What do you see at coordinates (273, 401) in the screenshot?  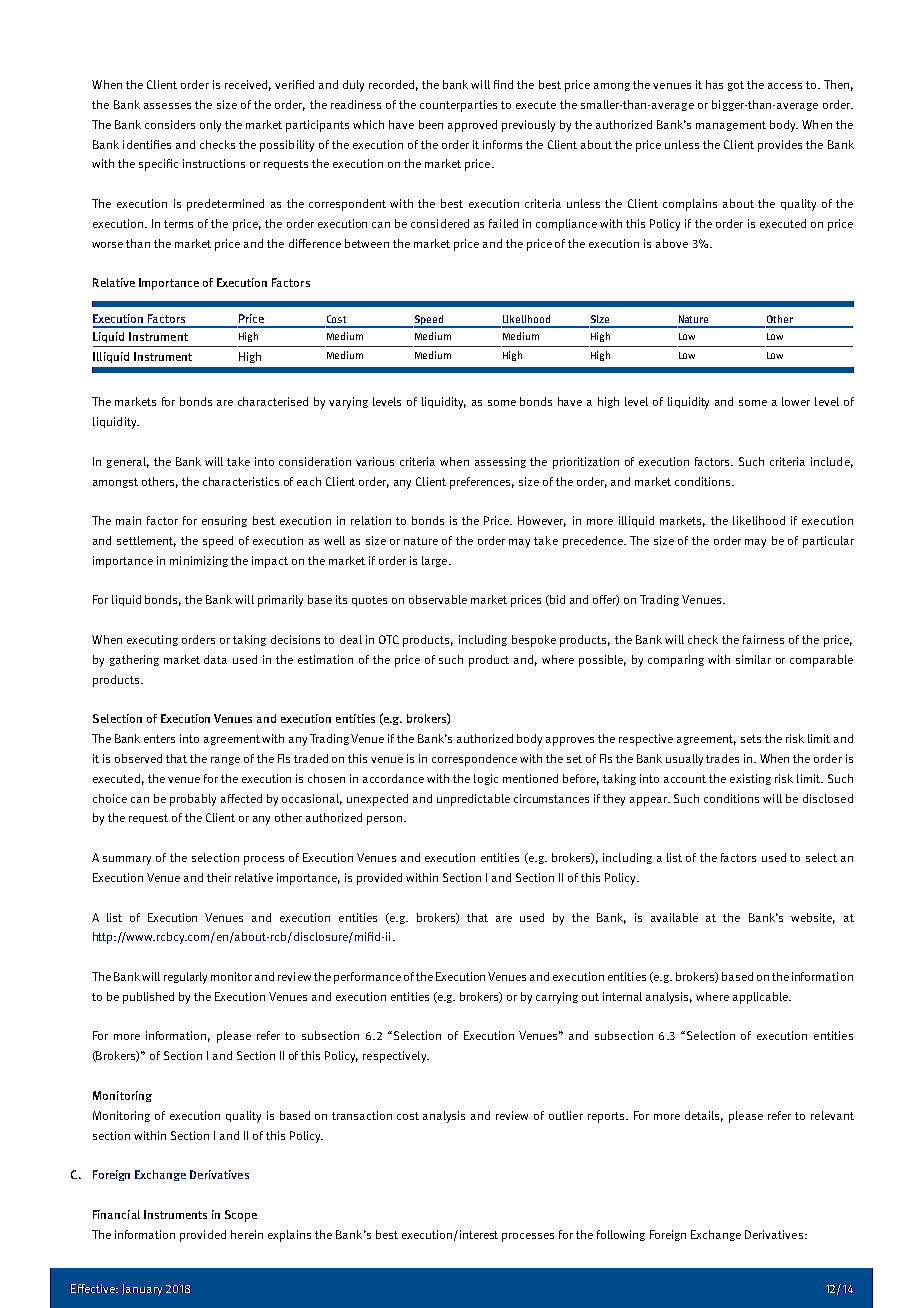 I see `characterised` at bounding box center [273, 401].
